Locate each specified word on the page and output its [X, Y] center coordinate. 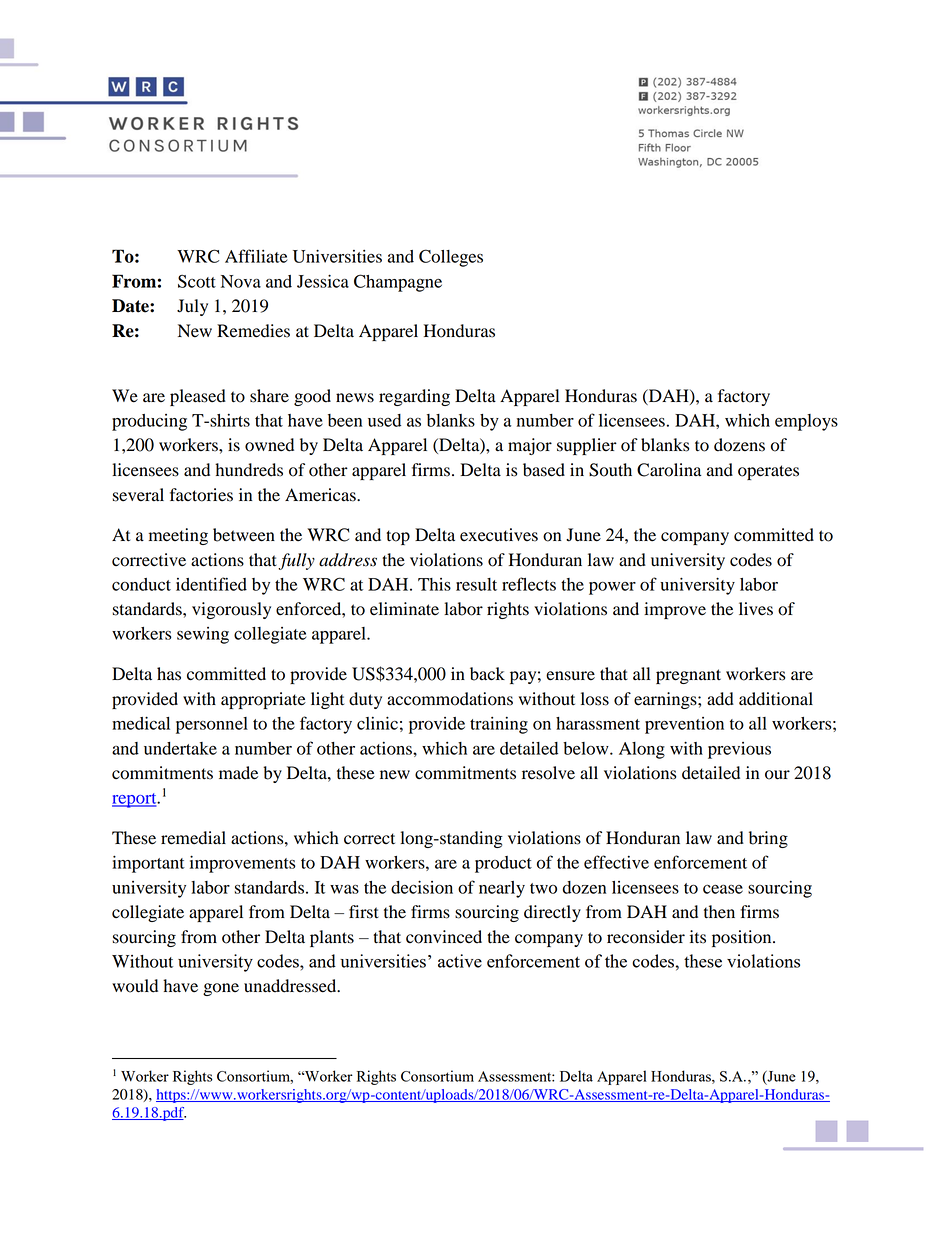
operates [768, 472]
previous [739, 750]
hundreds [249, 470]
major [530, 446]
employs [806, 422]
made [238, 773]
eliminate [404, 609]
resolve [548, 773]
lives [756, 609]
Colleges [451, 258]
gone [221, 989]
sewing [203, 635]
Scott [197, 281]
